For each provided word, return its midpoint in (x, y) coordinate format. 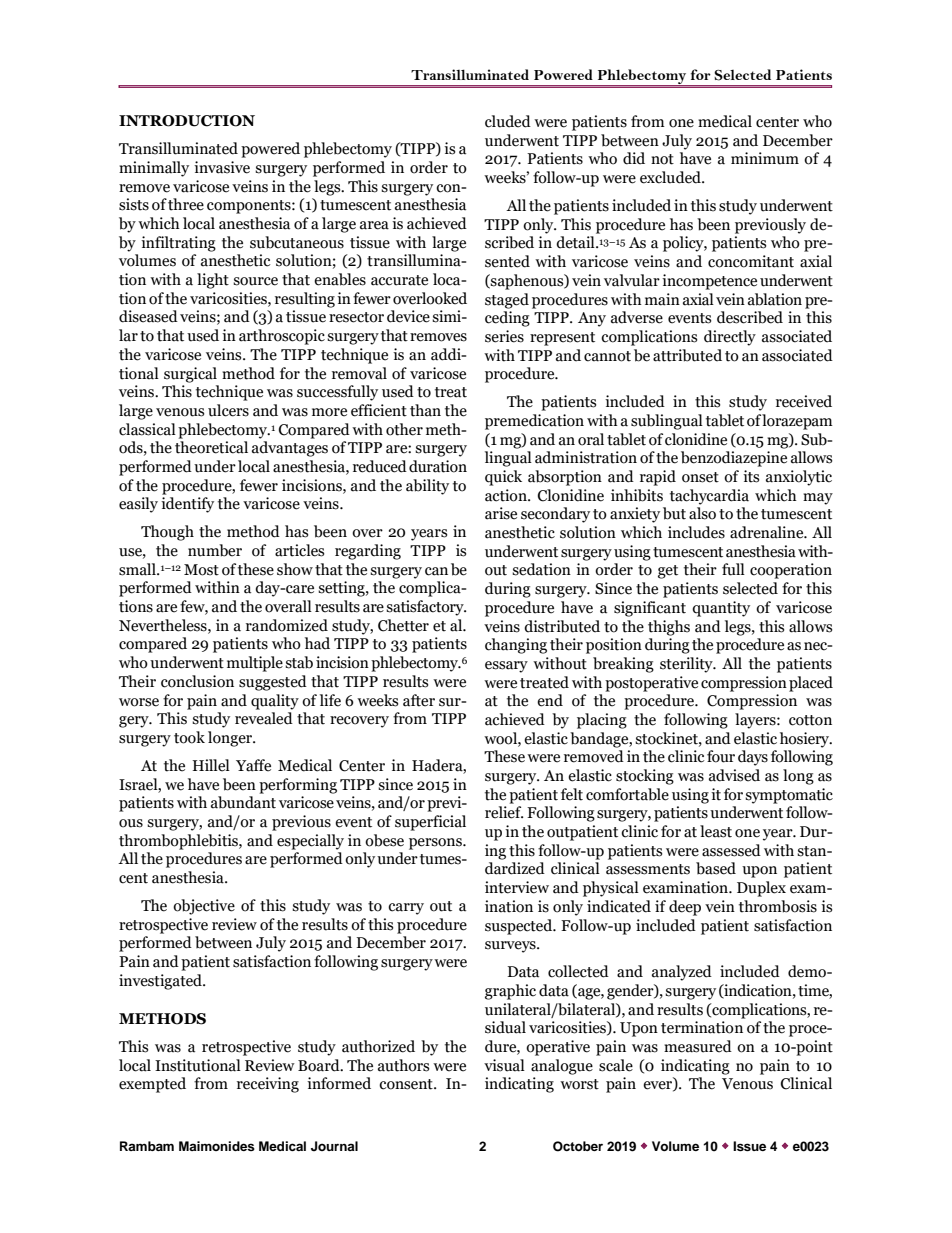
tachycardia (709, 497)
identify (187, 505)
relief (504, 812)
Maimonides (217, 1146)
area (374, 225)
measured (698, 1046)
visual (504, 1065)
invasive (222, 167)
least (716, 831)
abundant (243, 802)
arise (501, 513)
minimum (765, 158)
